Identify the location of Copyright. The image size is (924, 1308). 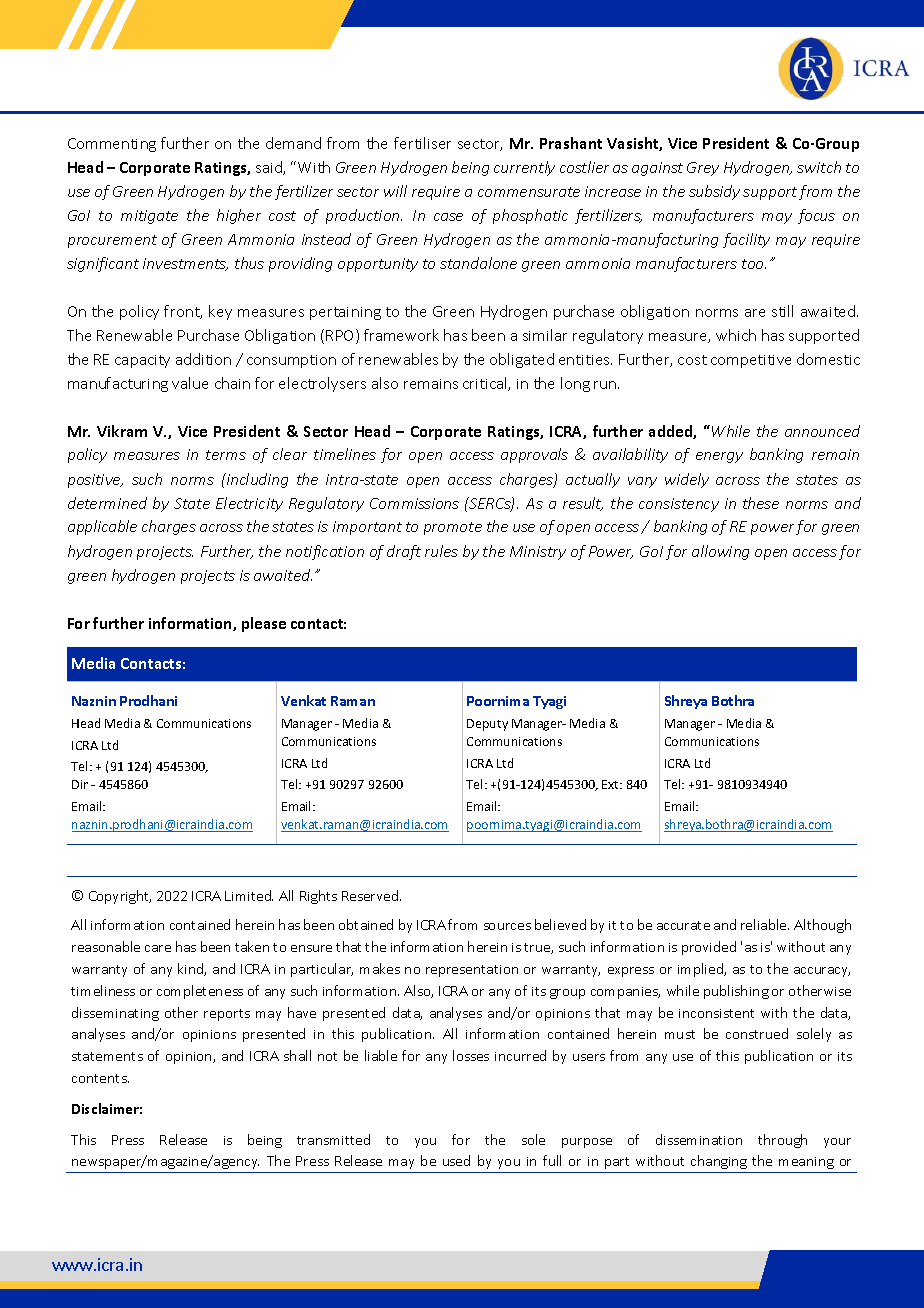
(120, 897).
